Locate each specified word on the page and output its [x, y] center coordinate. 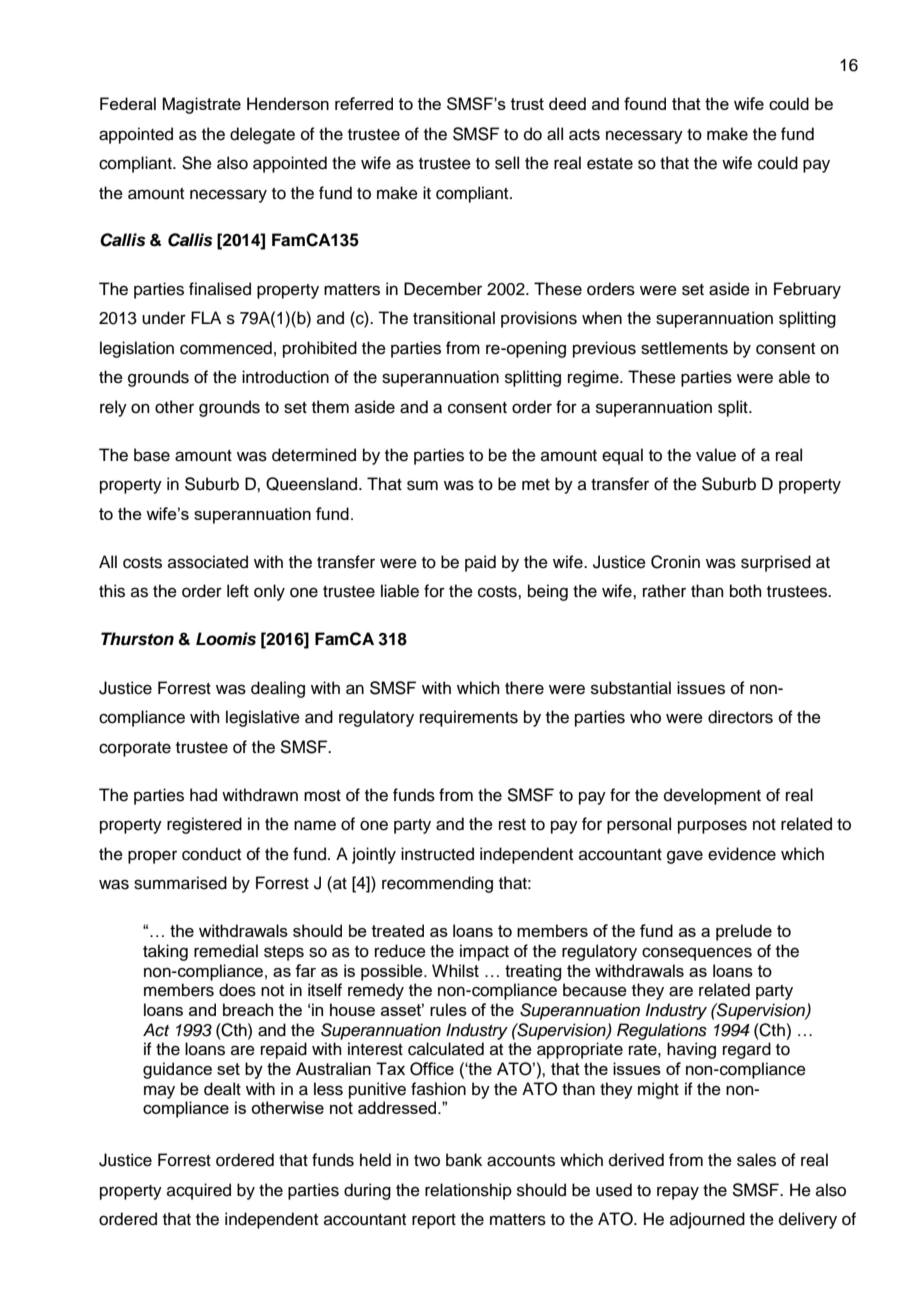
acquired [199, 1191]
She [197, 163]
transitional [454, 318]
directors [740, 717]
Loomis [226, 639]
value [716, 455]
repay [678, 1193]
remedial [226, 951]
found [645, 103]
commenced [226, 348]
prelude [744, 932]
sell [507, 163]
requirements [469, 718]
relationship [468, 1191]
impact [484, 952]
